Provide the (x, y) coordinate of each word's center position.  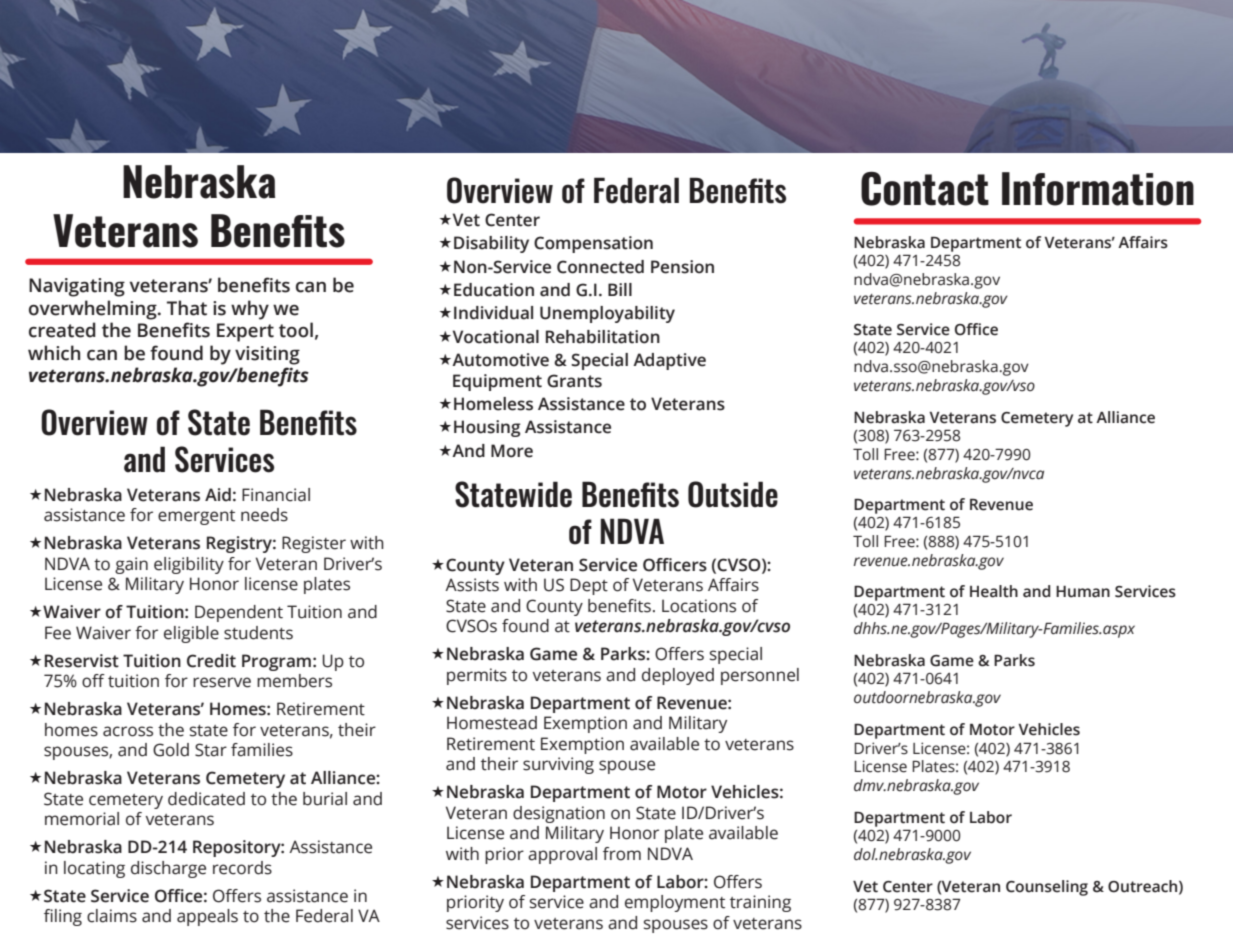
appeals (207, 917)
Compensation (593, 244)
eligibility (189, 565)
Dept (589, 586)
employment (675, 903)
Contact (925, 188)
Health (994, 591)
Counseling (1047, 888)
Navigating (77, 287)
